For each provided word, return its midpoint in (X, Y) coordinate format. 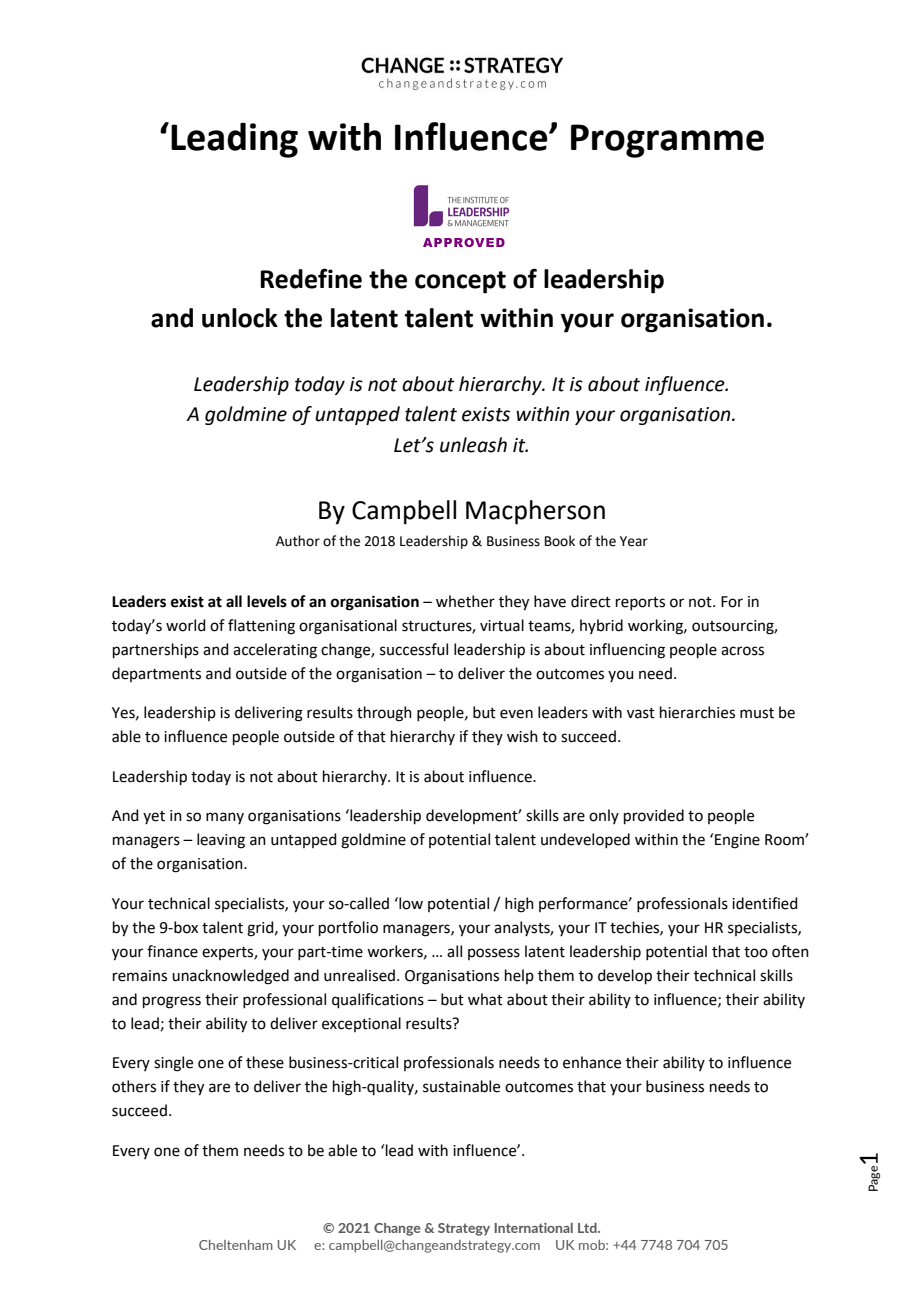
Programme (667, 141)
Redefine (311, 278)
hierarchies (697, 712)
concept (460, 282)
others (134, 1086)
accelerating (275, 651)
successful (414, 649)
